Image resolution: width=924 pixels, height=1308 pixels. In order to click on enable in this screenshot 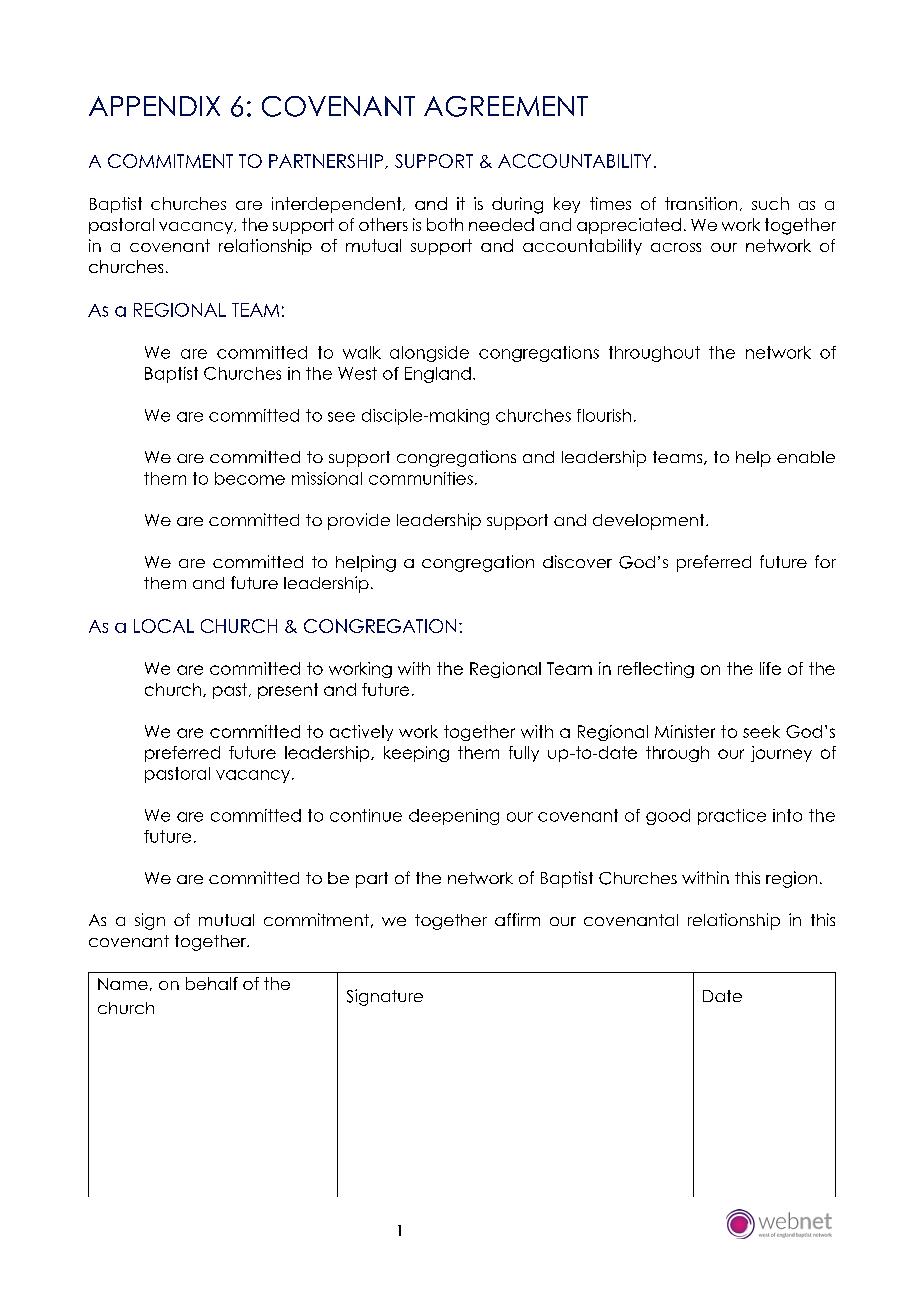, I will do `click(806, 457)`.
